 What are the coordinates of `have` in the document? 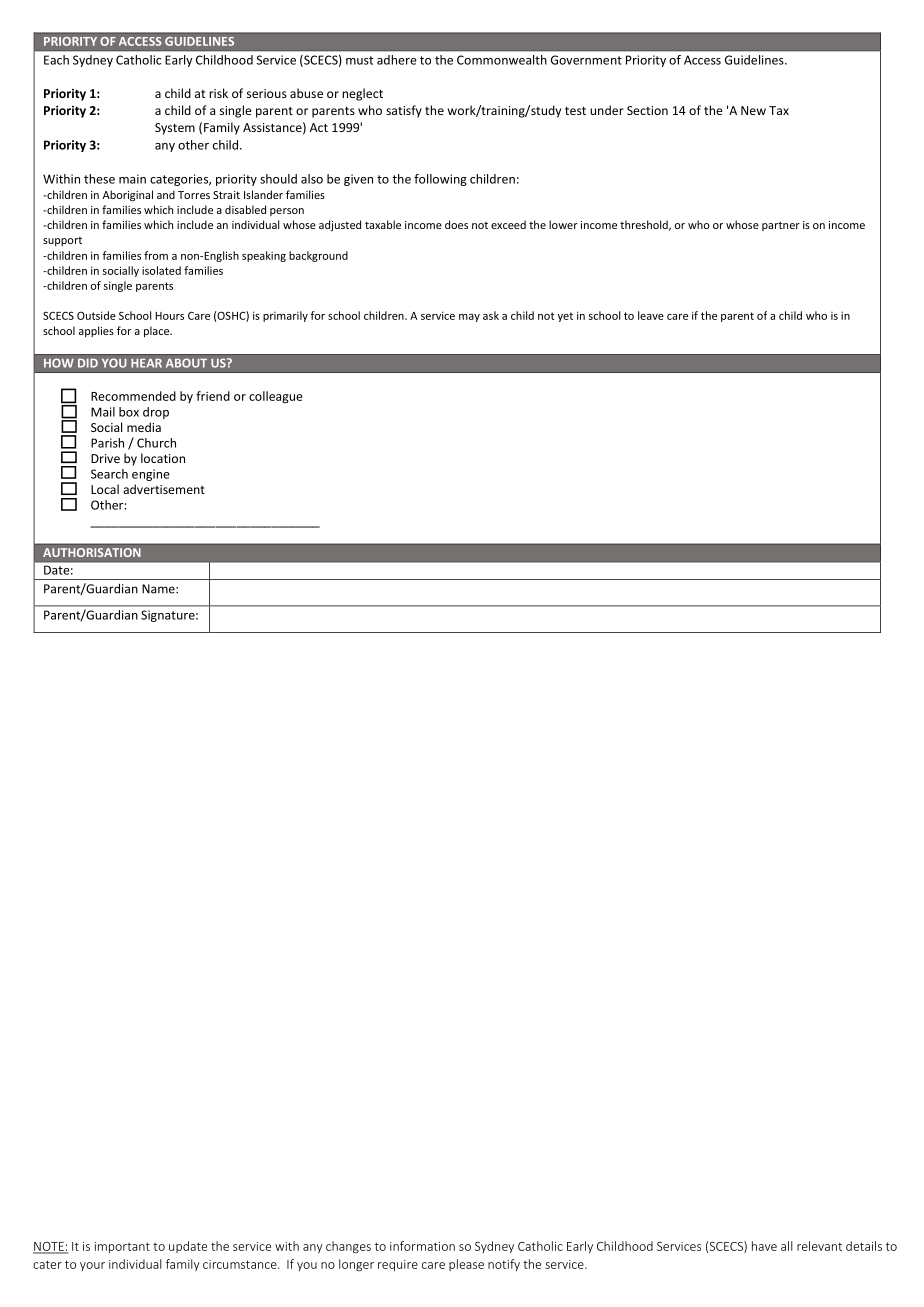 It's located at (764, 1246).
